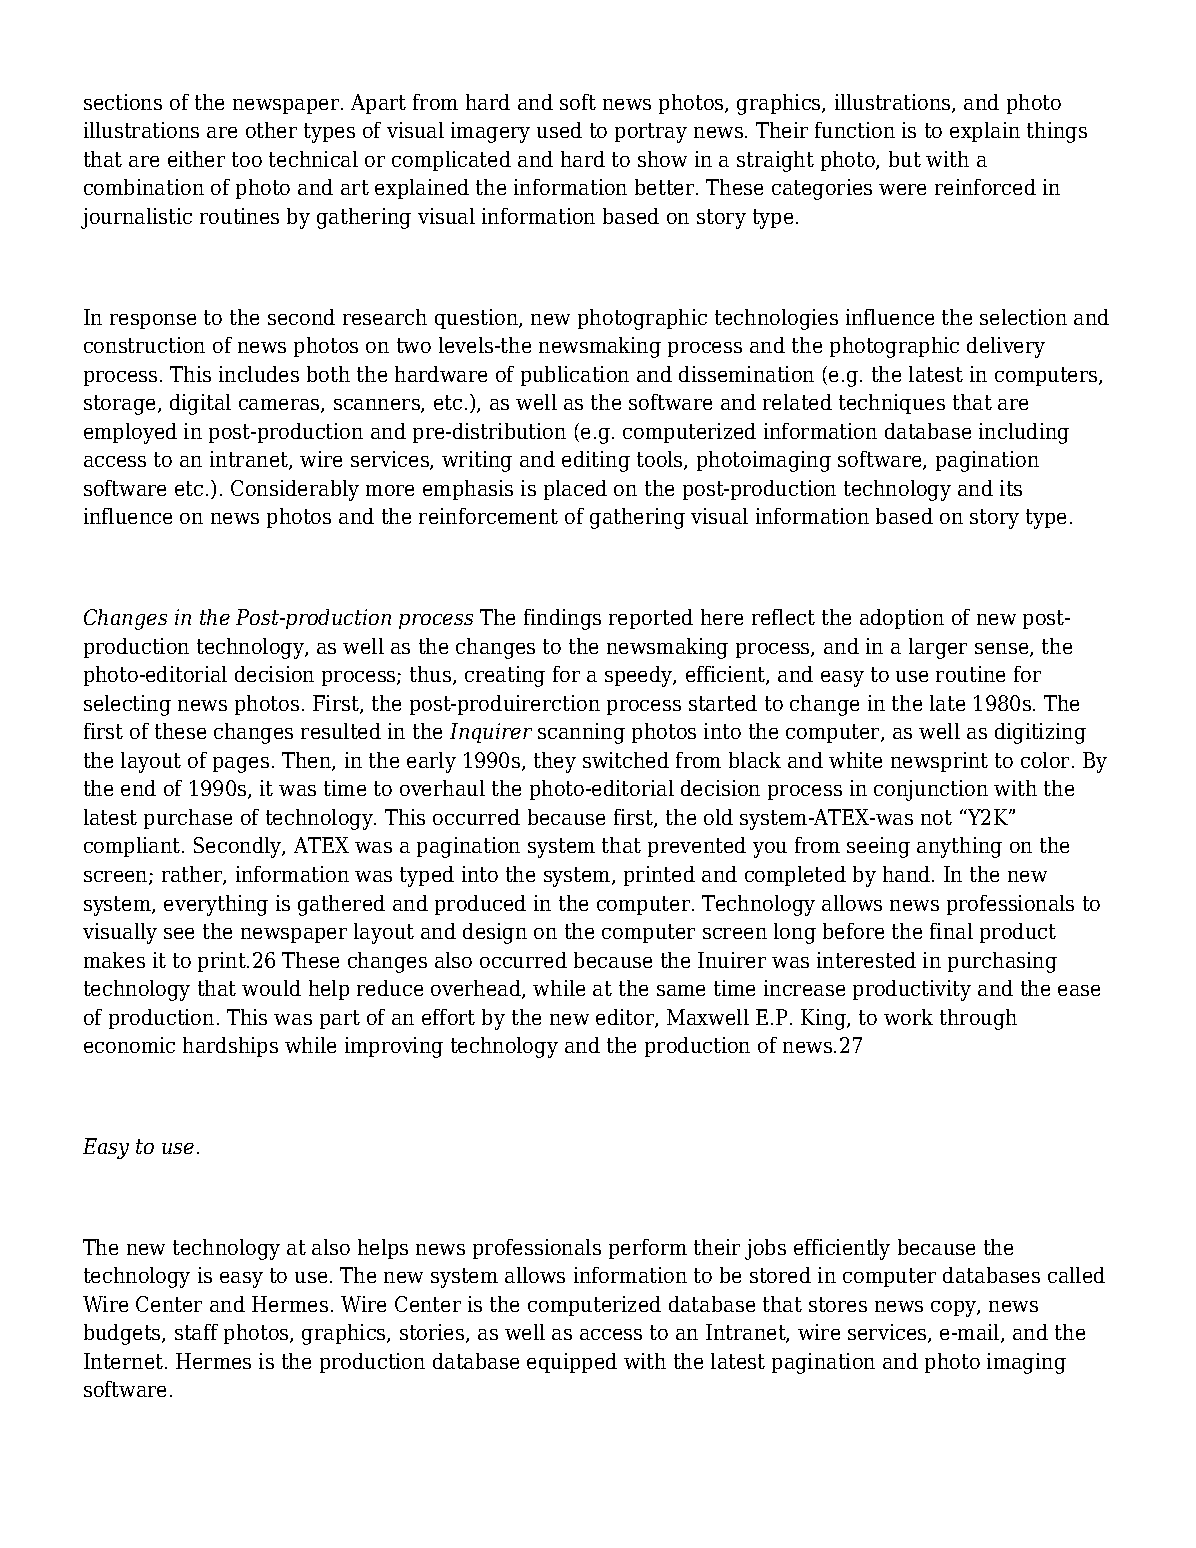 Image resolution: width=1196 pixels, height=1548 pixels. What do you see at coordinates (559, 130) in the image?
I see `used` at bounding box center [559, 130].
